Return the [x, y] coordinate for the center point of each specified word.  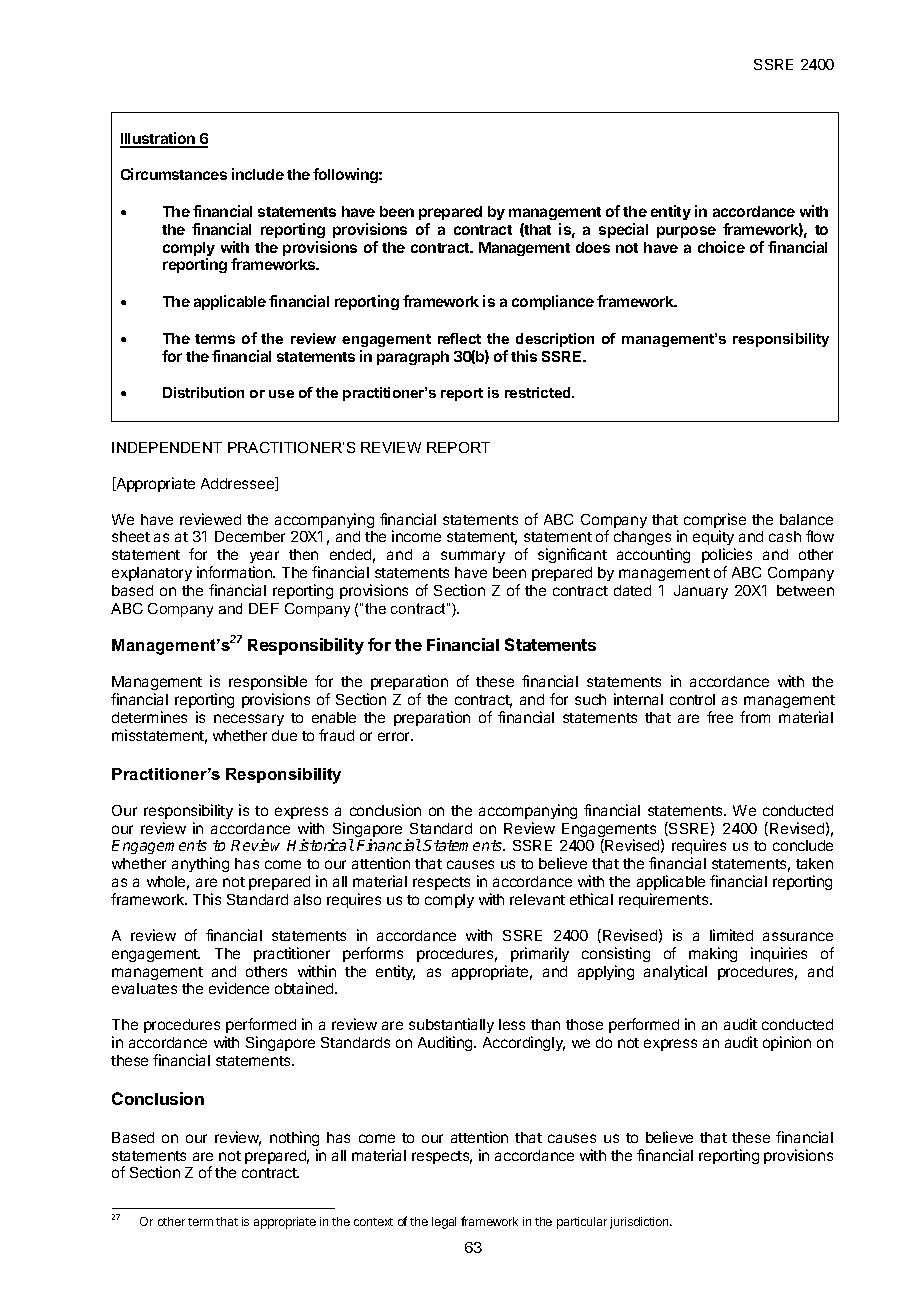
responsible [268, 682]
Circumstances [174, 174]
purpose [686, 232]
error [395, 736]
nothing [294, 1138]
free [720, 717]
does [593, 247]
